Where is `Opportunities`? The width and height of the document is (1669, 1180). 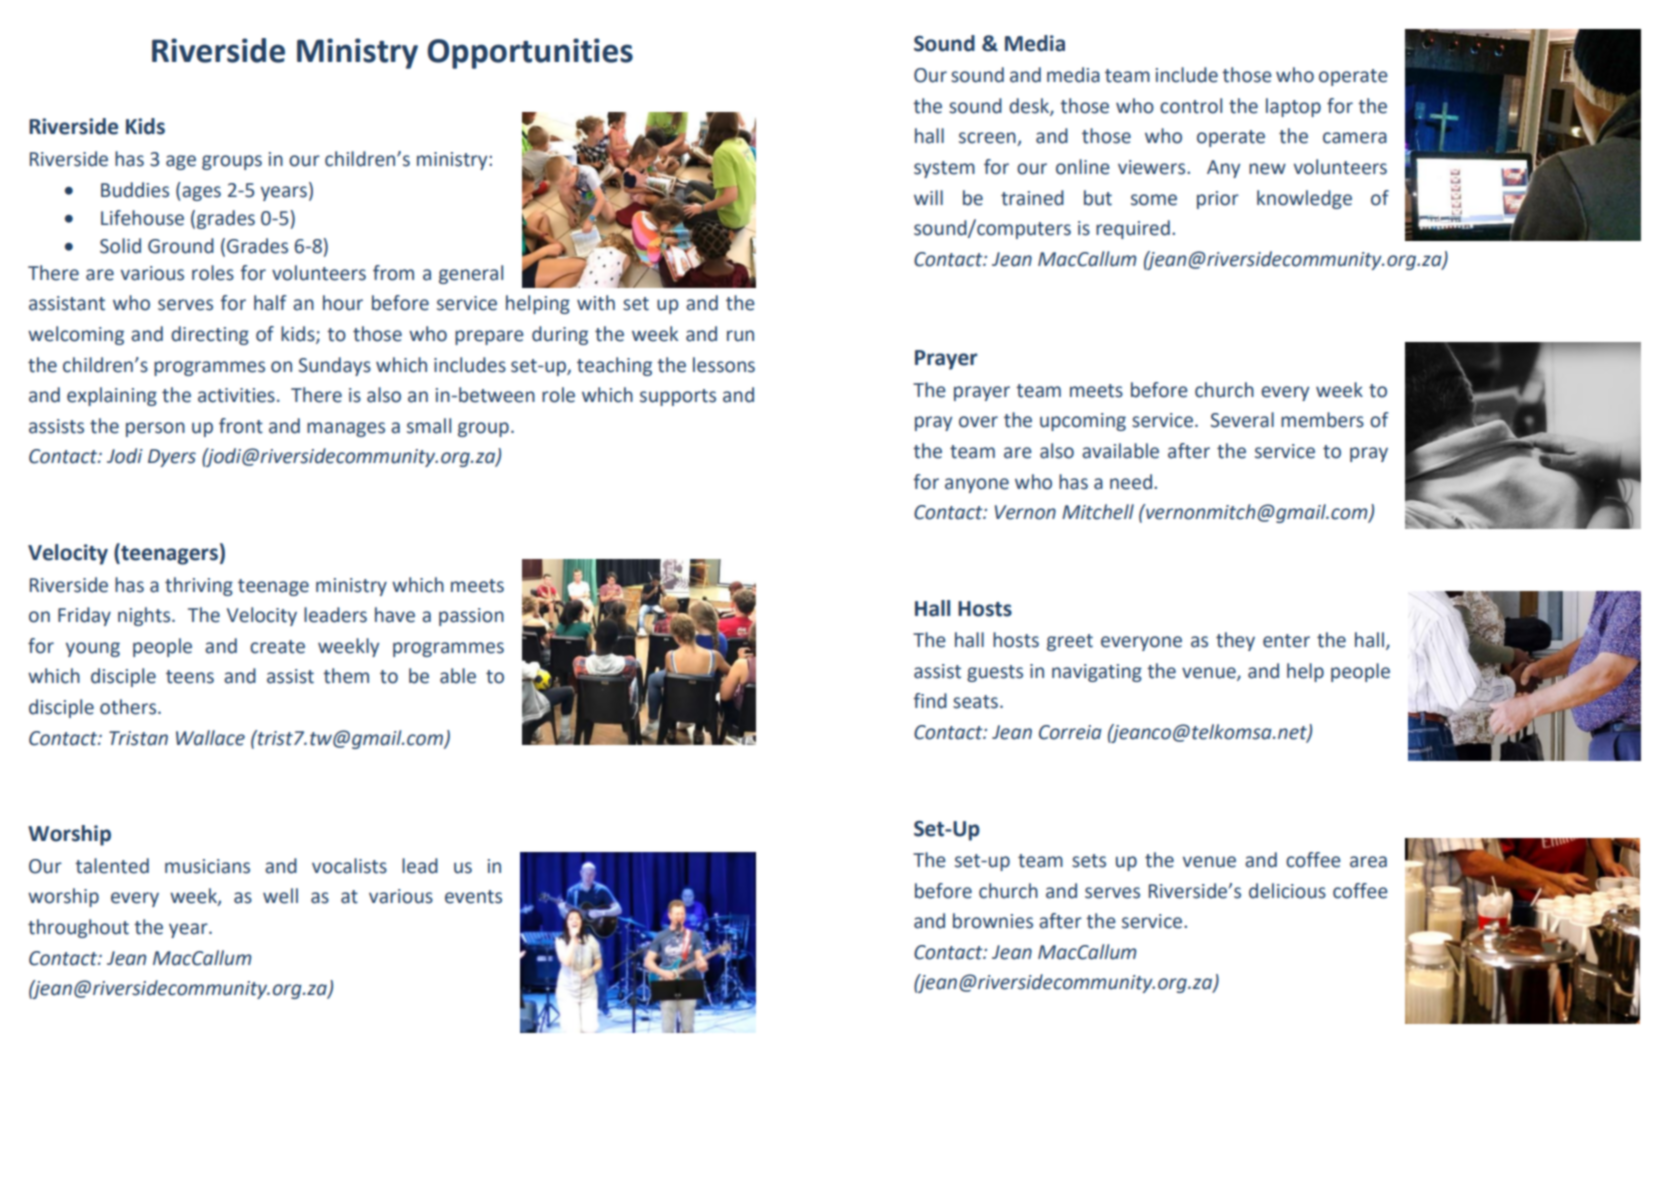 Opportunities is located at coordinates (530, 53).
